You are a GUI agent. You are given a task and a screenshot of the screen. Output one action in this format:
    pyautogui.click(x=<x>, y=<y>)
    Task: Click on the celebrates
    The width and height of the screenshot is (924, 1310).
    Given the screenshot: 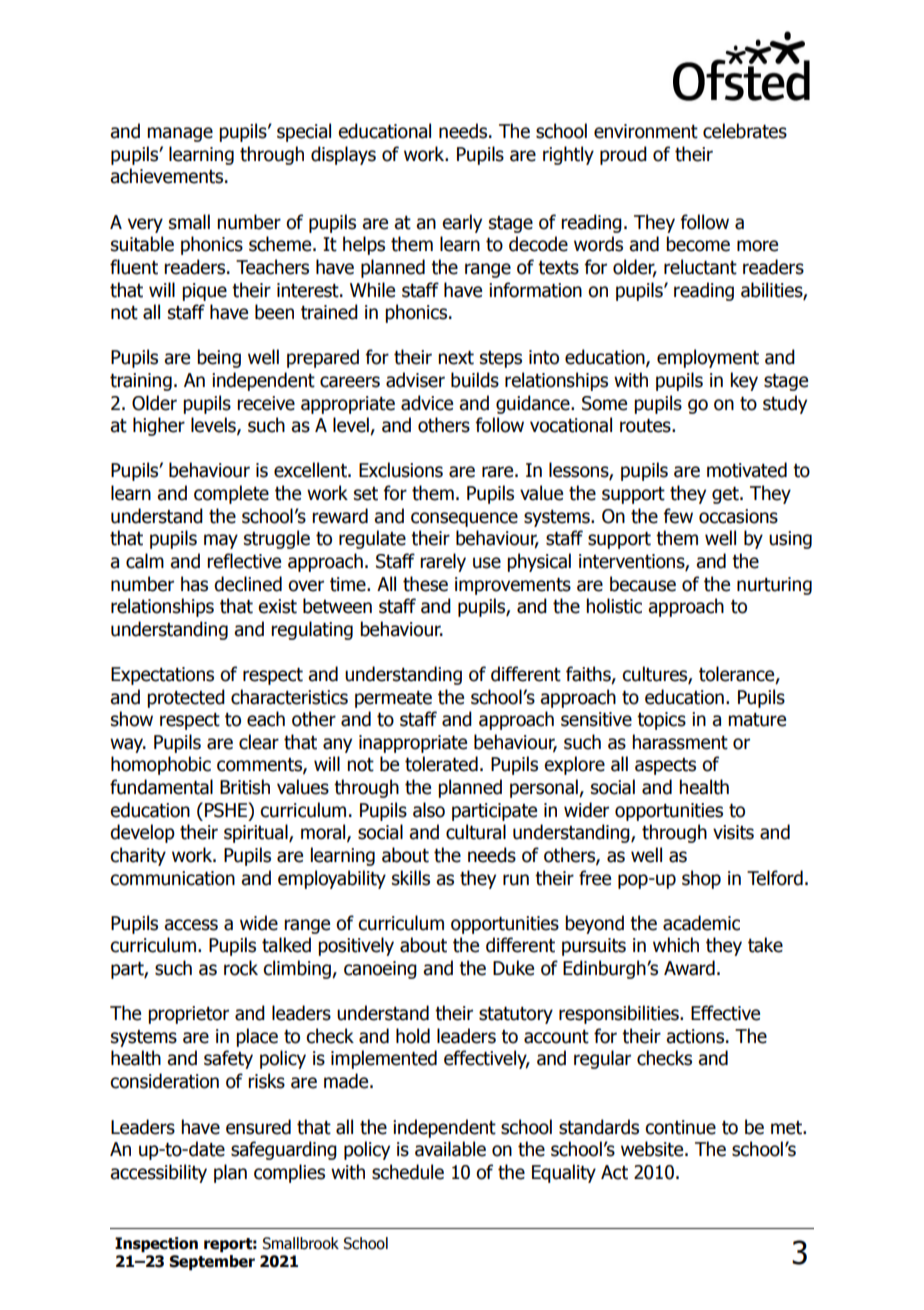 What is the action you would take?
    pyautogui.click(x=745, y=131)
